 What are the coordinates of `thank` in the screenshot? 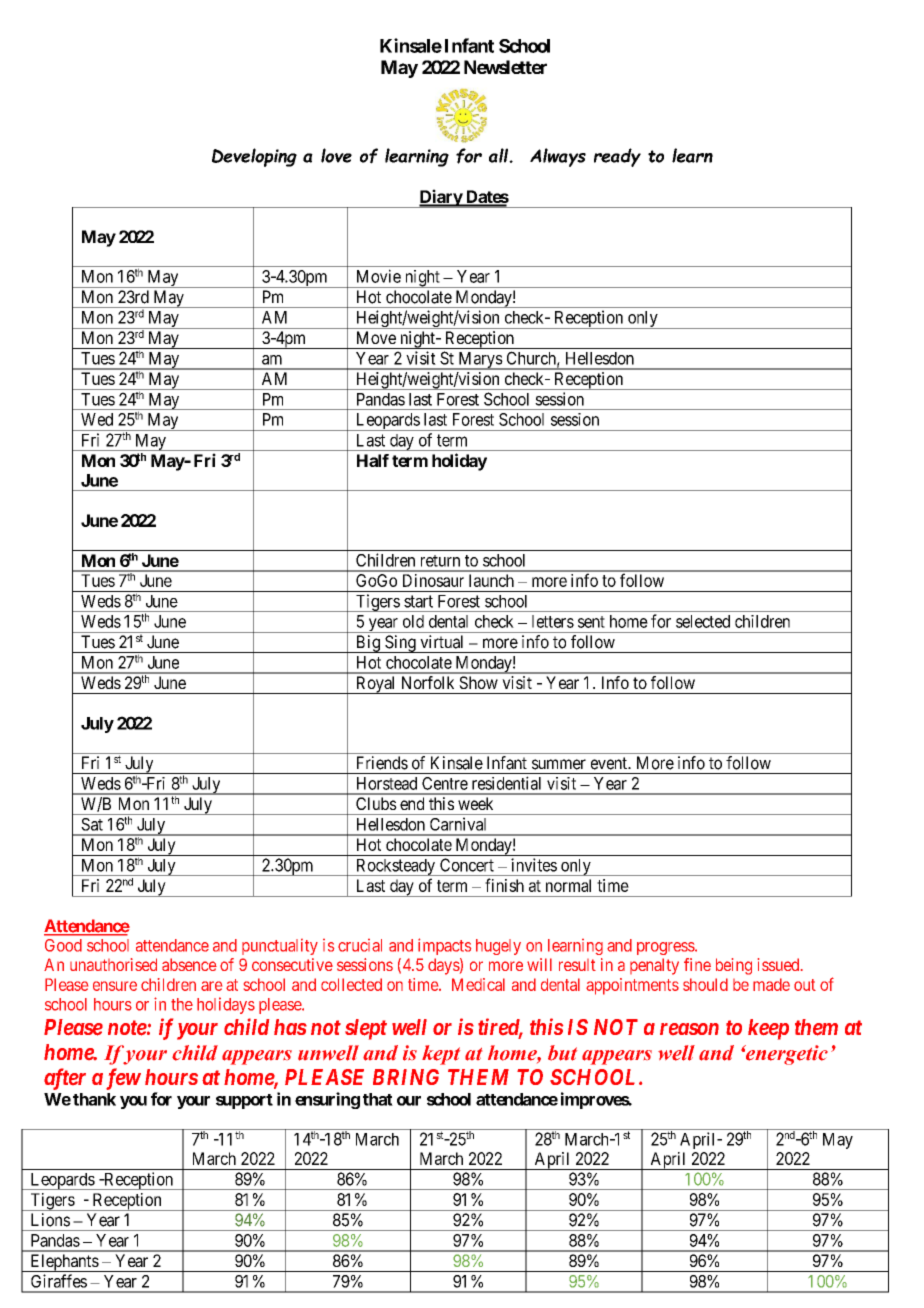 It's located at (94, 1099).
